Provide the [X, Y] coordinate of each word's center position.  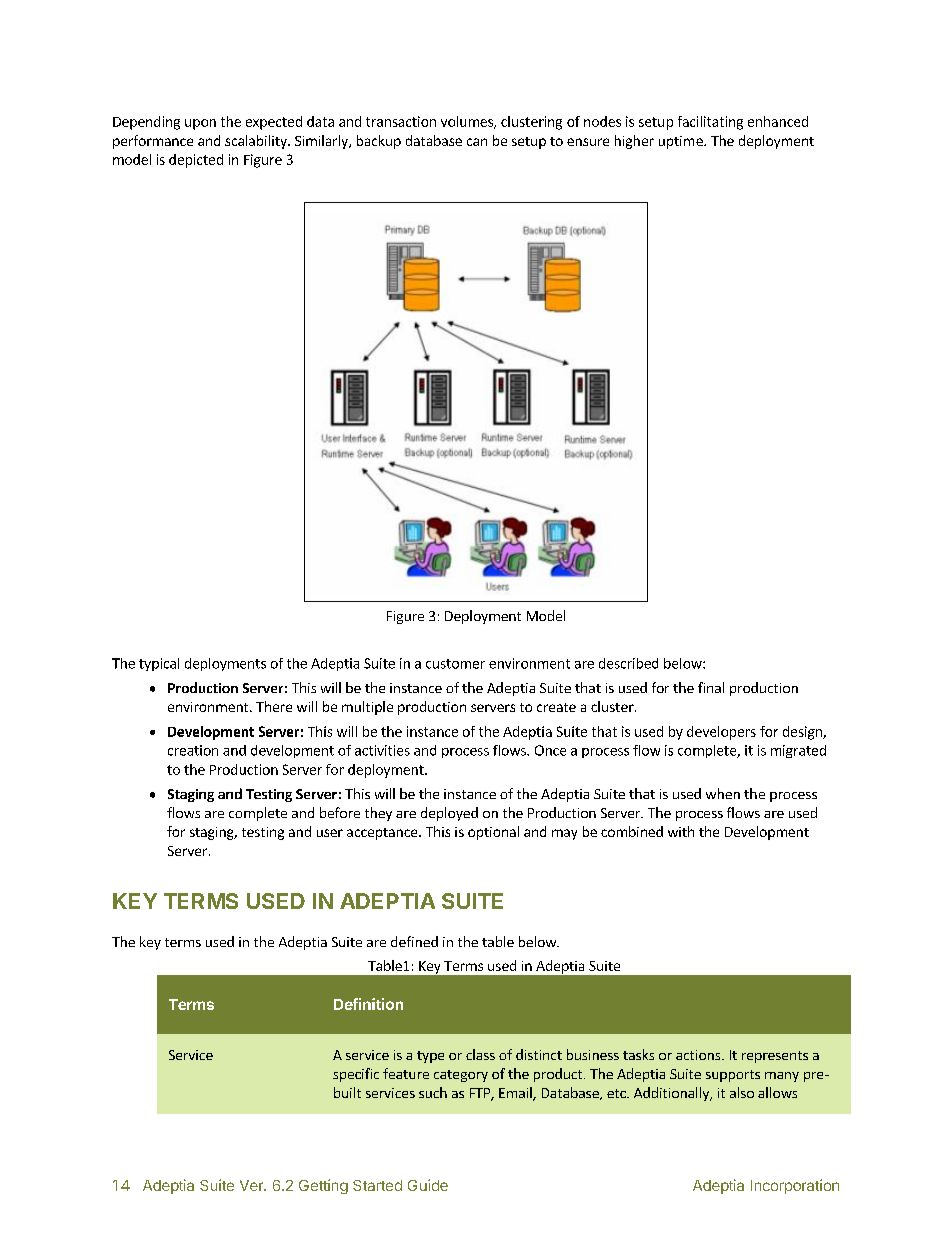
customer [455, 664]
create [556, 707]
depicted [196, 161]
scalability [257, 142]
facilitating [710, 123]
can [477, 142]
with [681, 831]
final [711, 687]
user [330, 833]
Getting [323, 1186]
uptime [682, 142]
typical [159, 664]
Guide [428, 1185]
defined [414, 941]
